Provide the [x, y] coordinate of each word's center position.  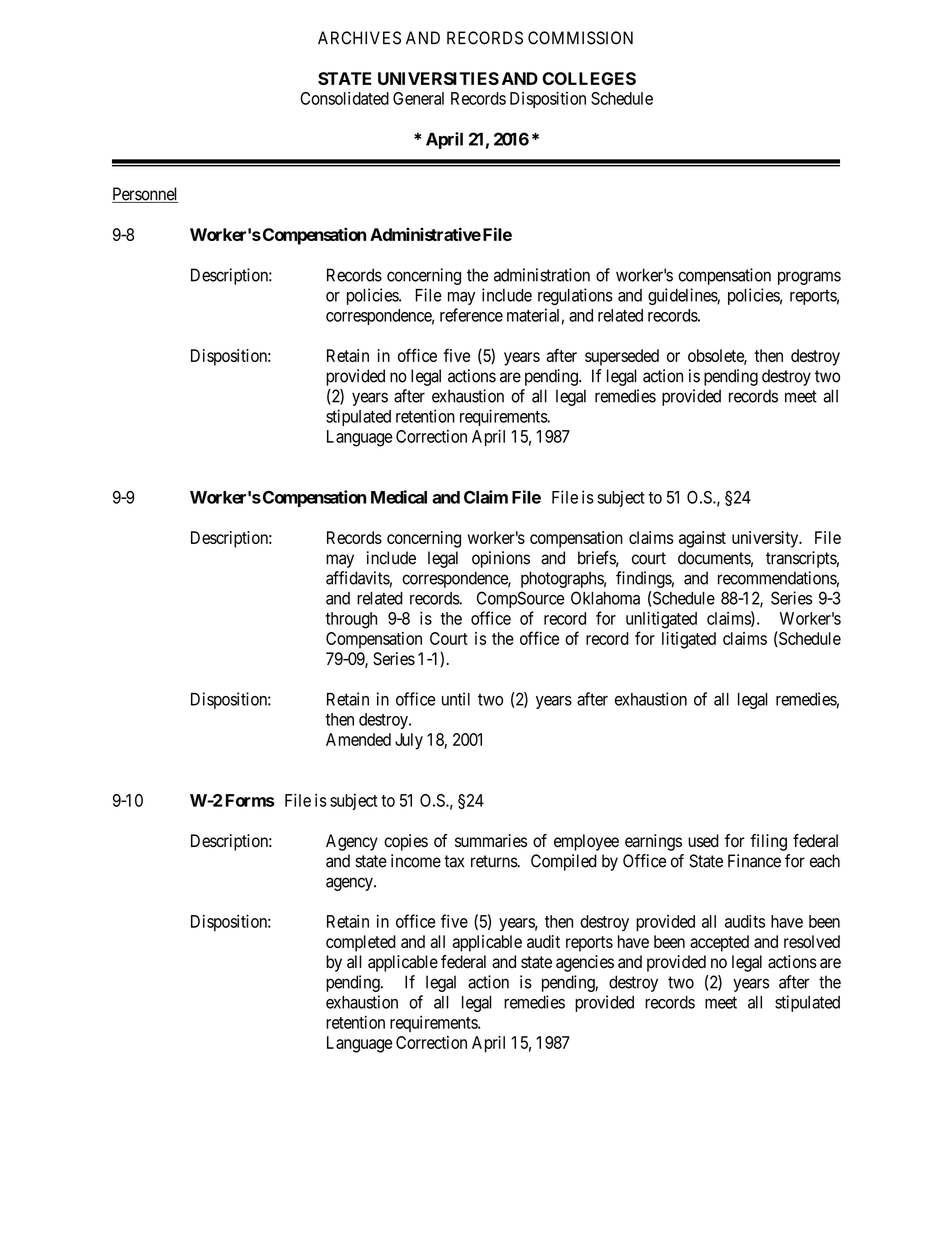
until [456, 699]
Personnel [145, 195]
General [418, 98]
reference [471, 315]
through [351, 620]
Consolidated [344, 98]
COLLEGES [589, 78]
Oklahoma [605, 598]
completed [361, 943]
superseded [622, 357]
